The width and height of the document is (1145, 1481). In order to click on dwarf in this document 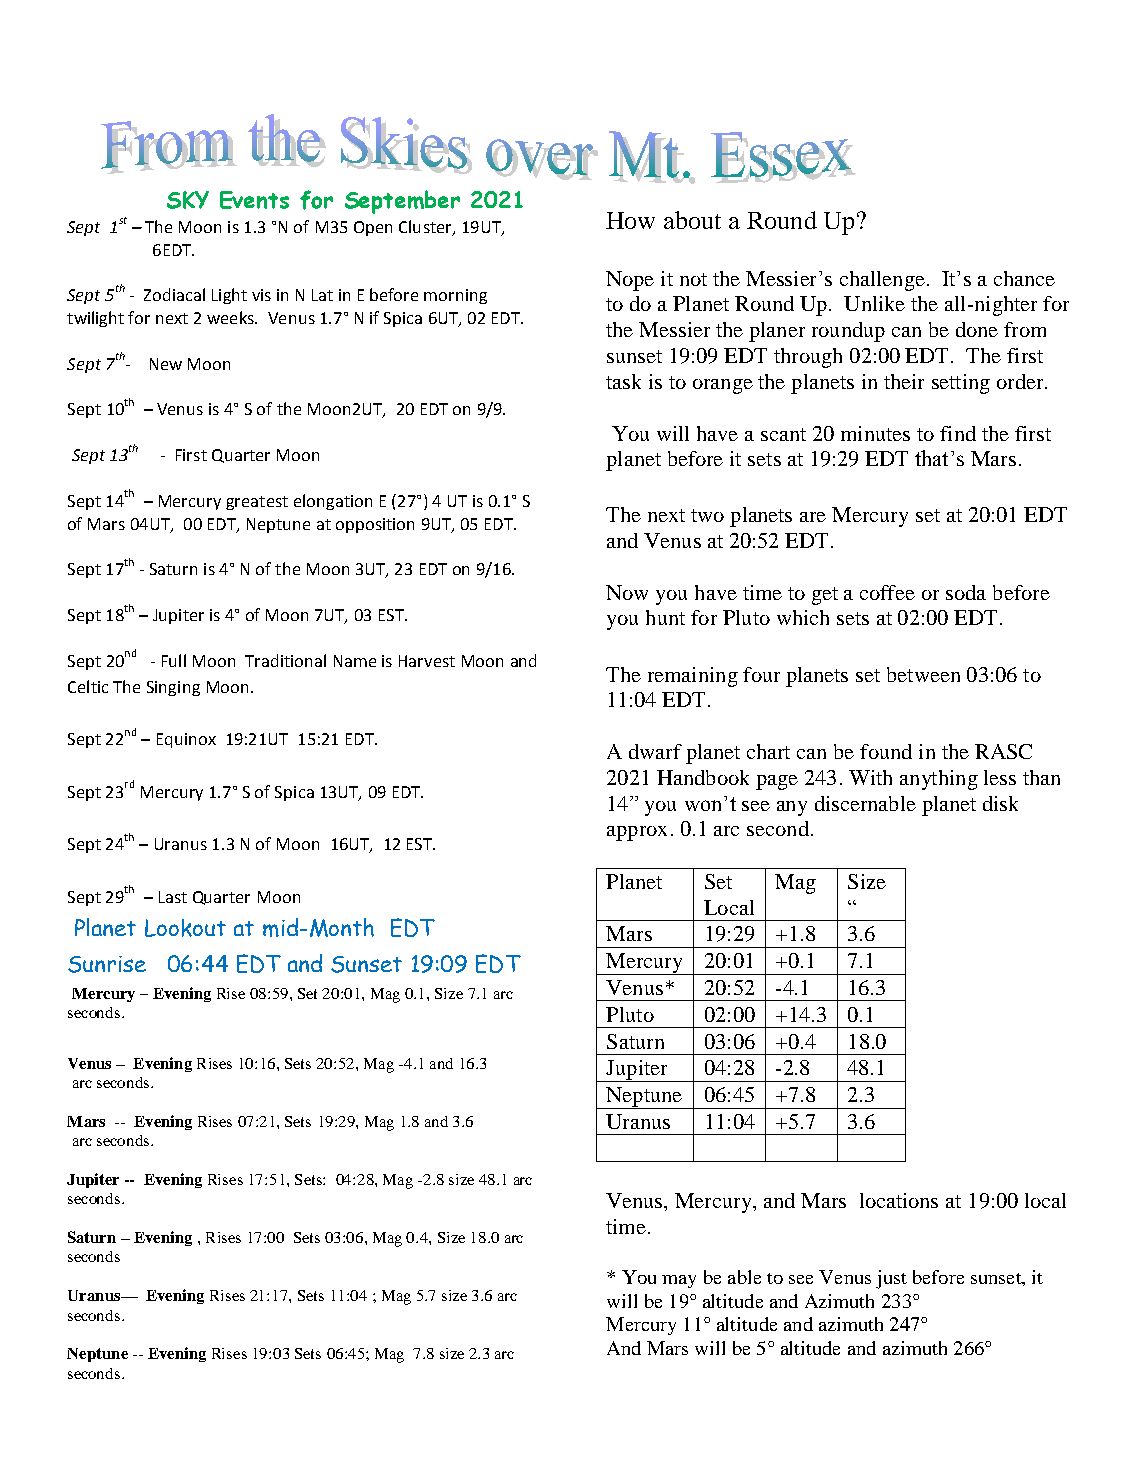, I will do `click(655, 751)`.
